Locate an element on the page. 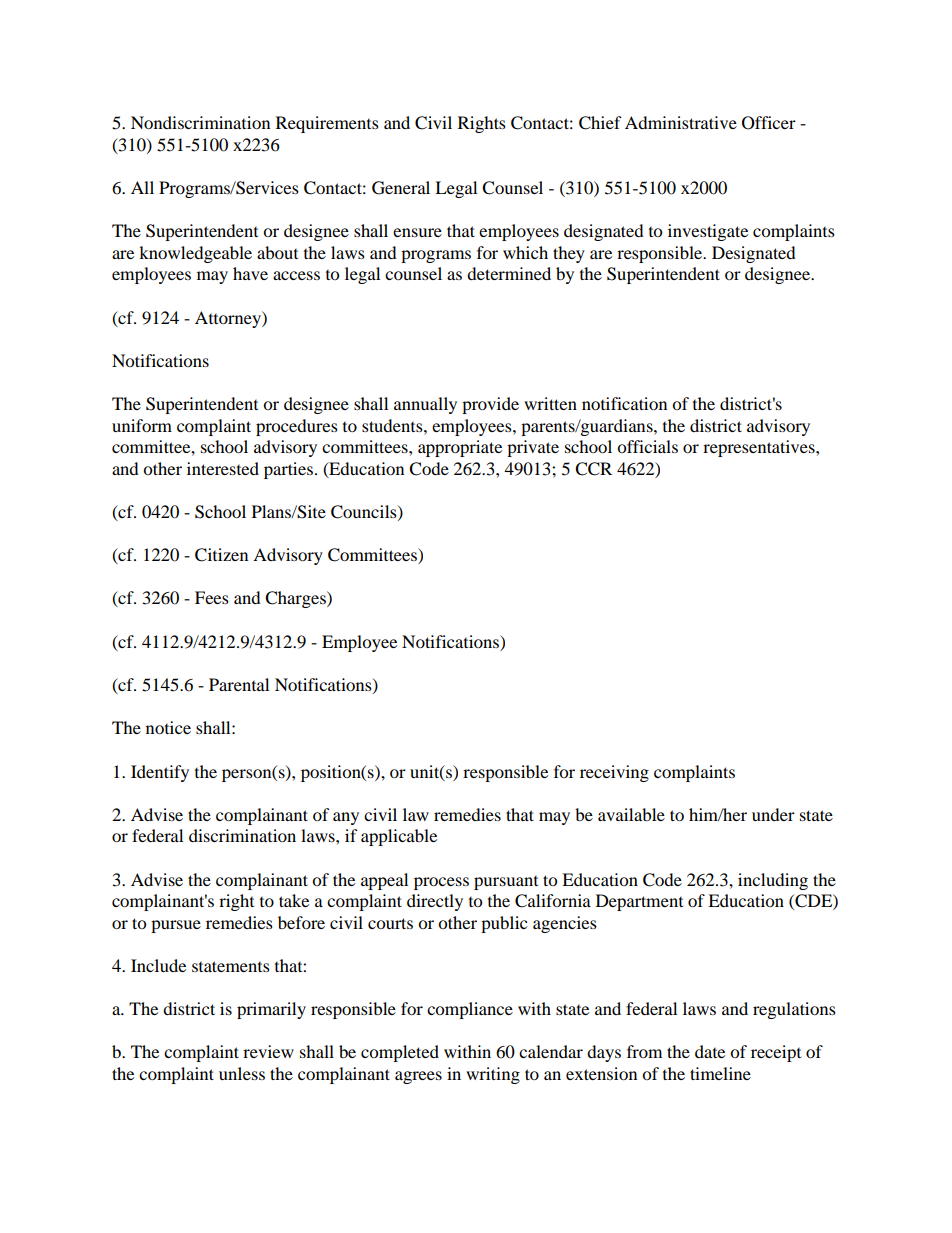  representatives is located at coordinates (760, 448).
